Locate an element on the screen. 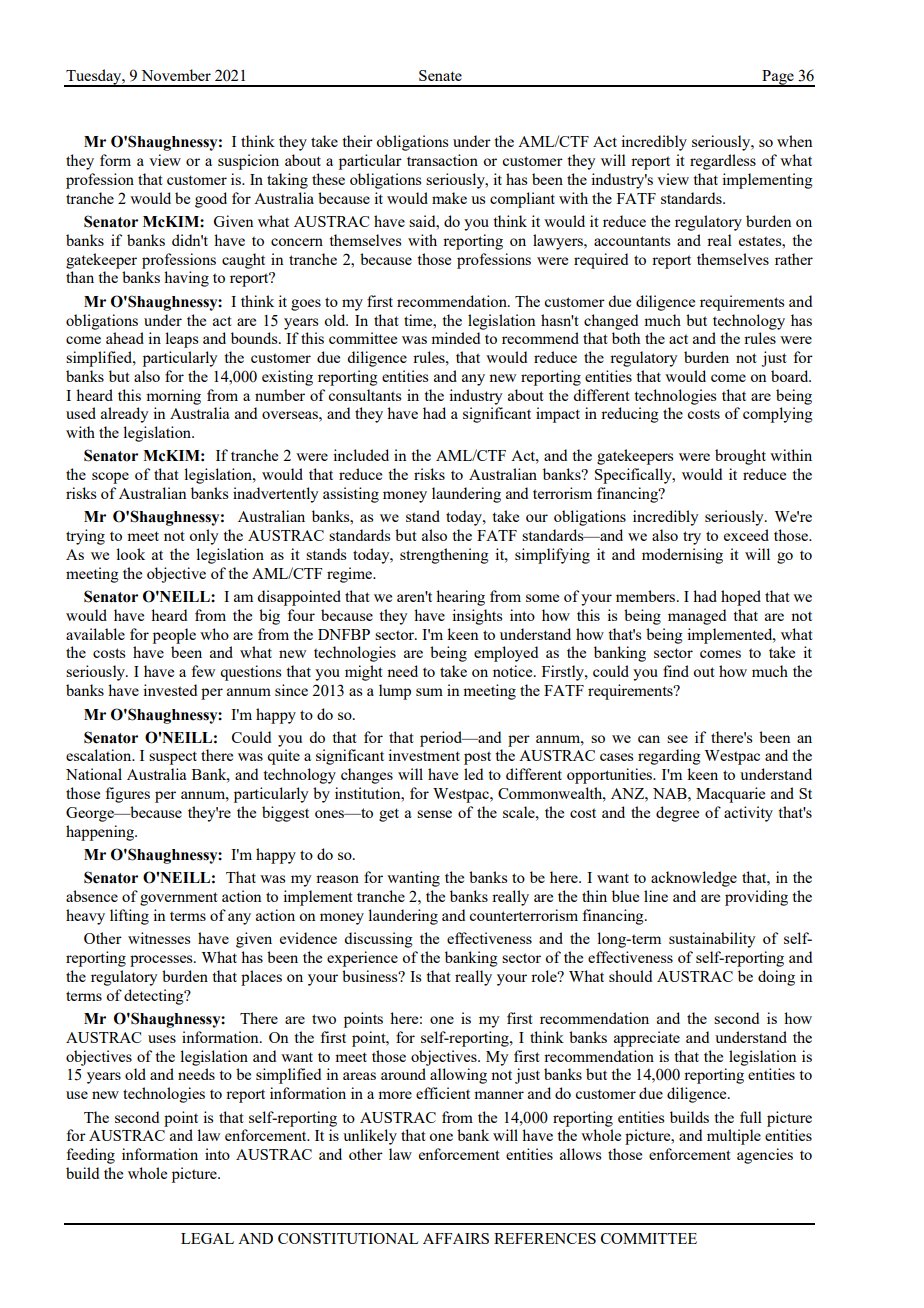  agencies is located at coordinates (765, 1156).
